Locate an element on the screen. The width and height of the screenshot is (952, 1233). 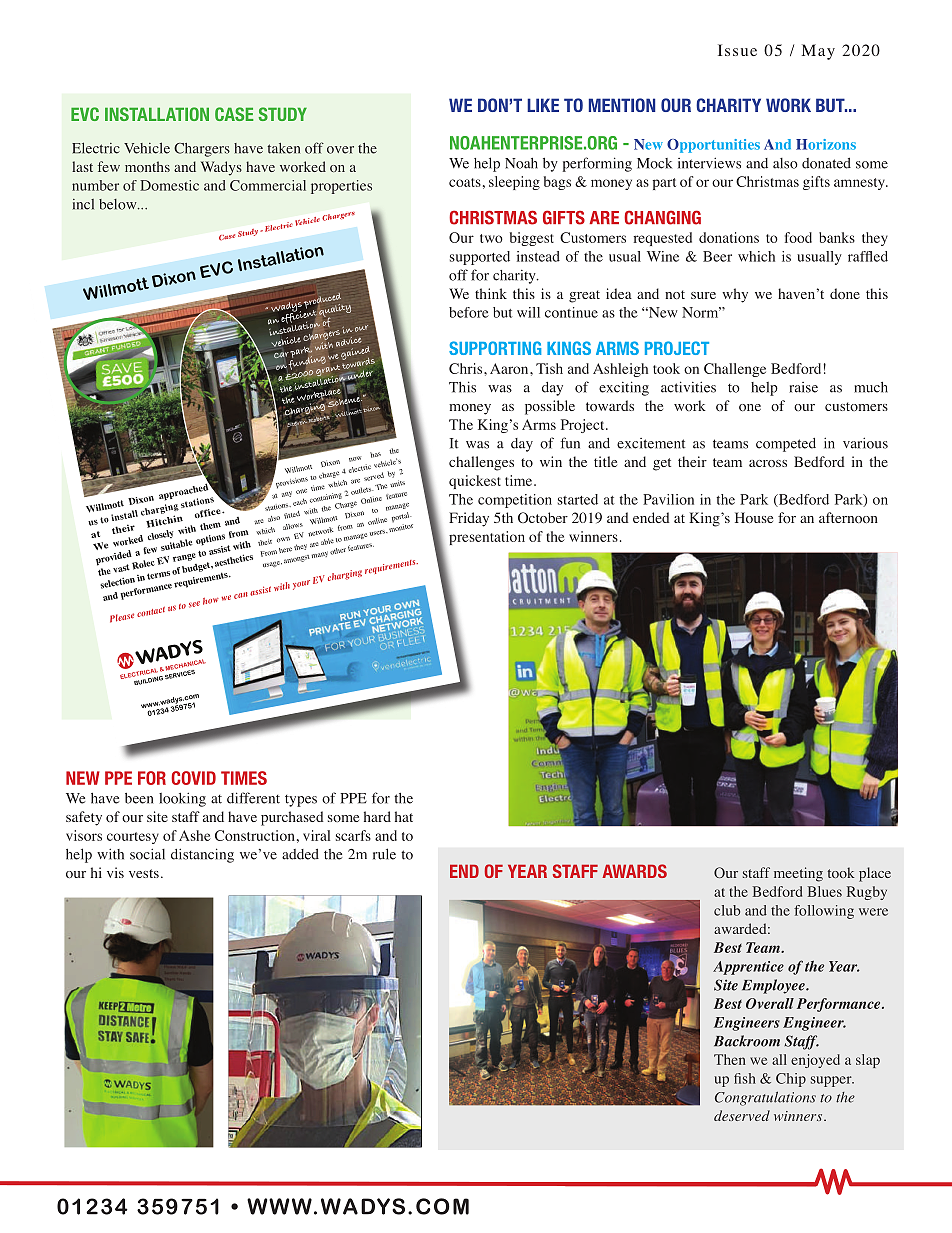
below is located at coordinates (119, 204).
